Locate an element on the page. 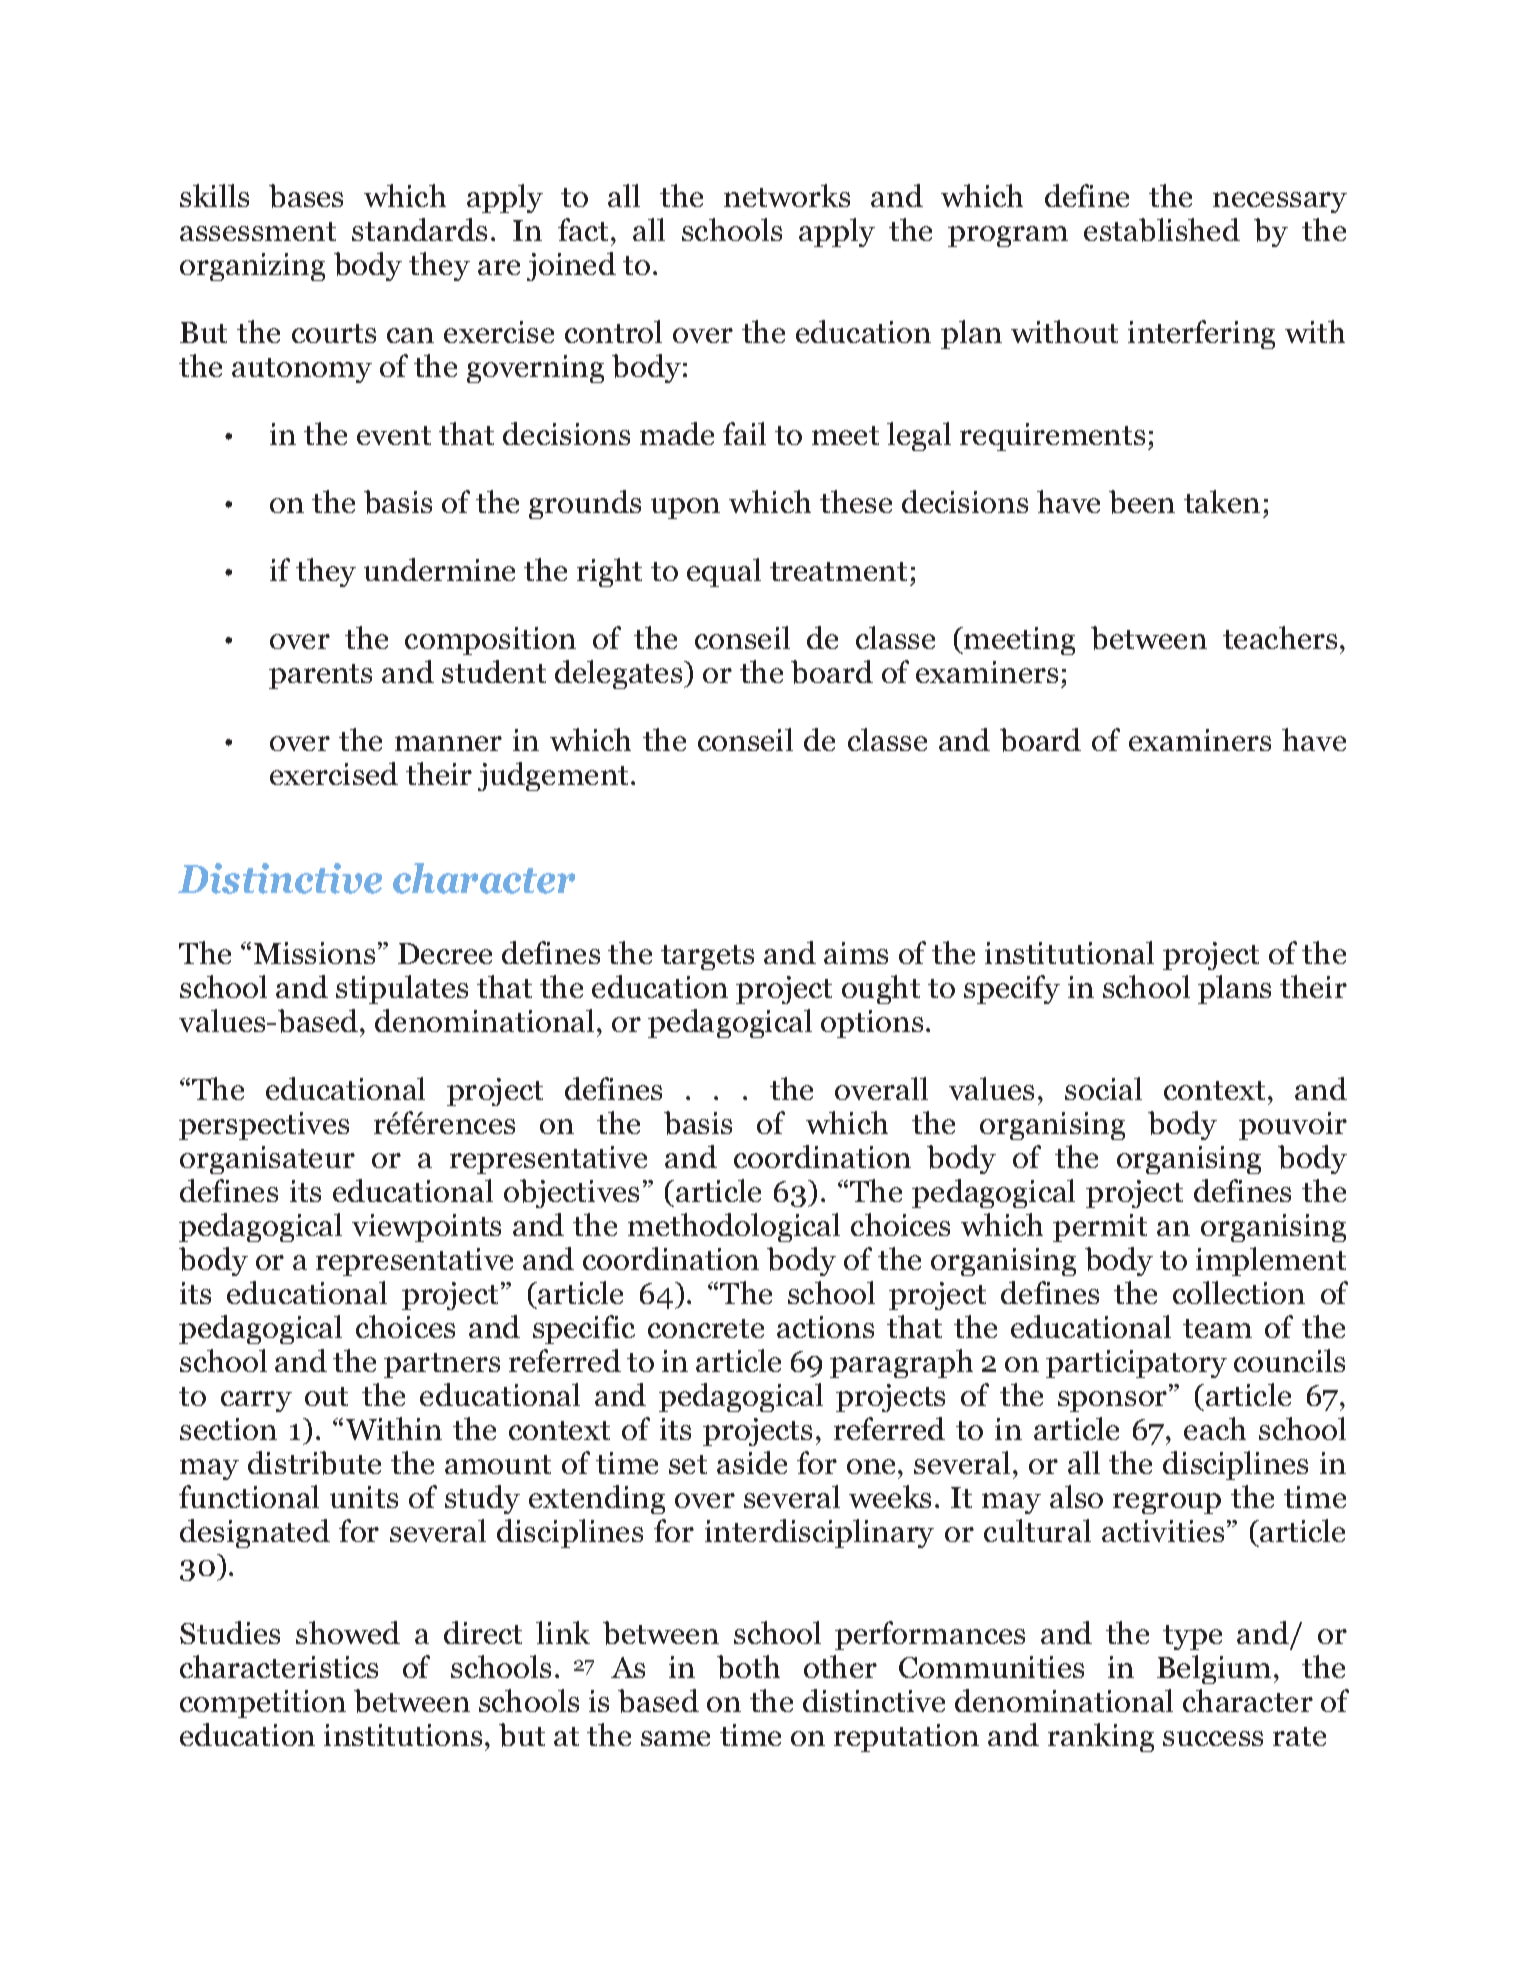 This image has height=1976, width=1527. been is located at coordinates (1142, 502).
